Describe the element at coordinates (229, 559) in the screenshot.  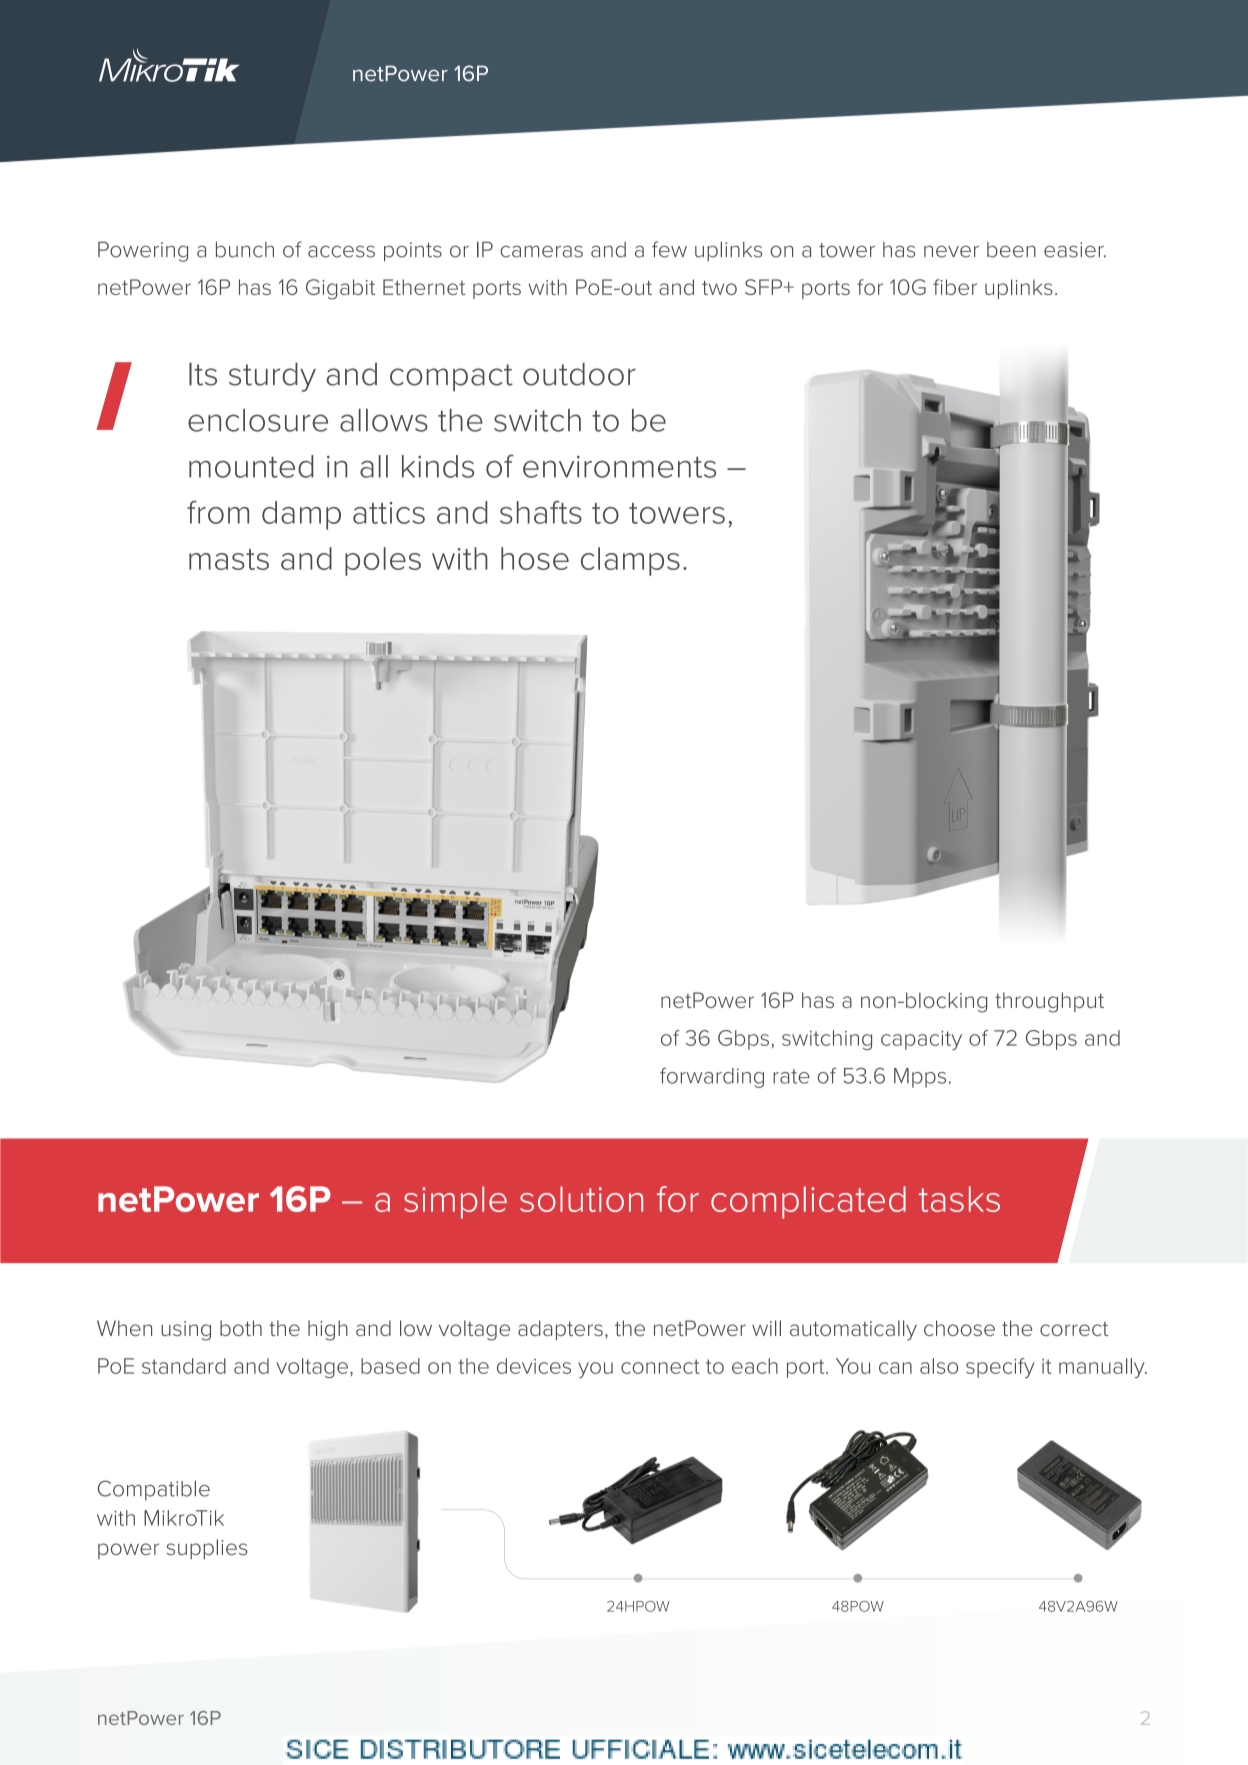
I see `masts` at that location.
